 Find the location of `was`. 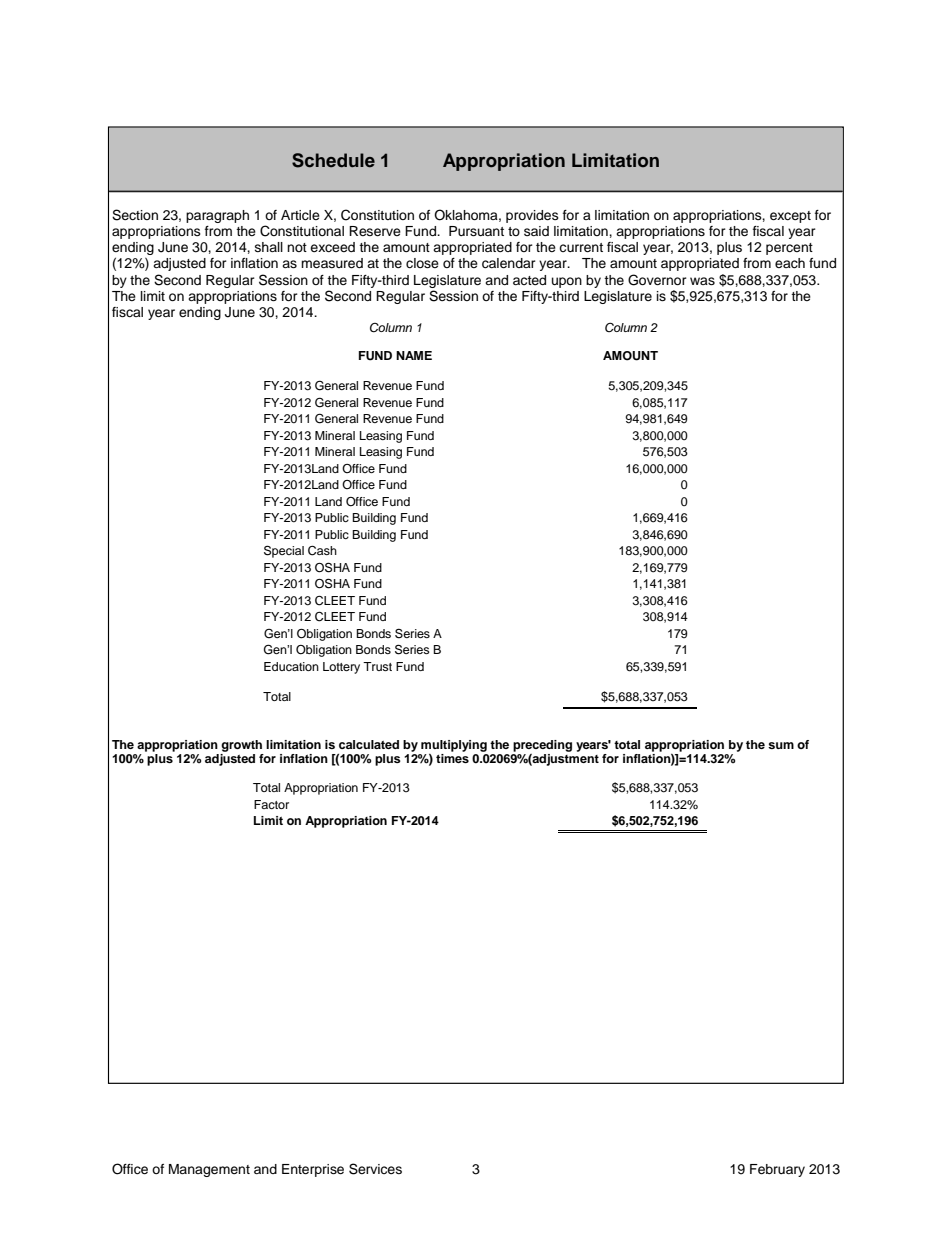

was is located at coordinates (702, 281).
